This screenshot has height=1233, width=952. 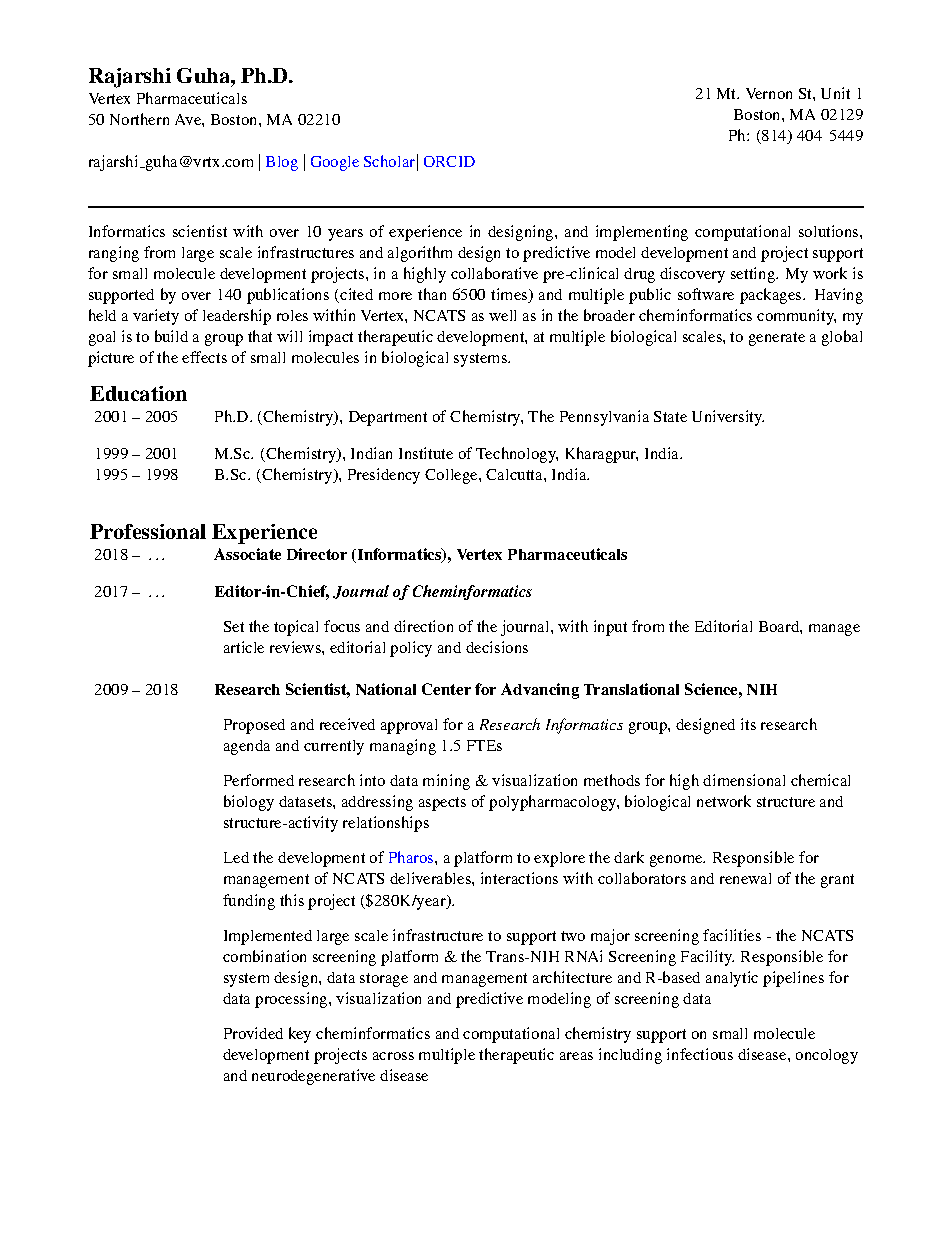 I want to click on Northern, so click(x=139, y=119).
